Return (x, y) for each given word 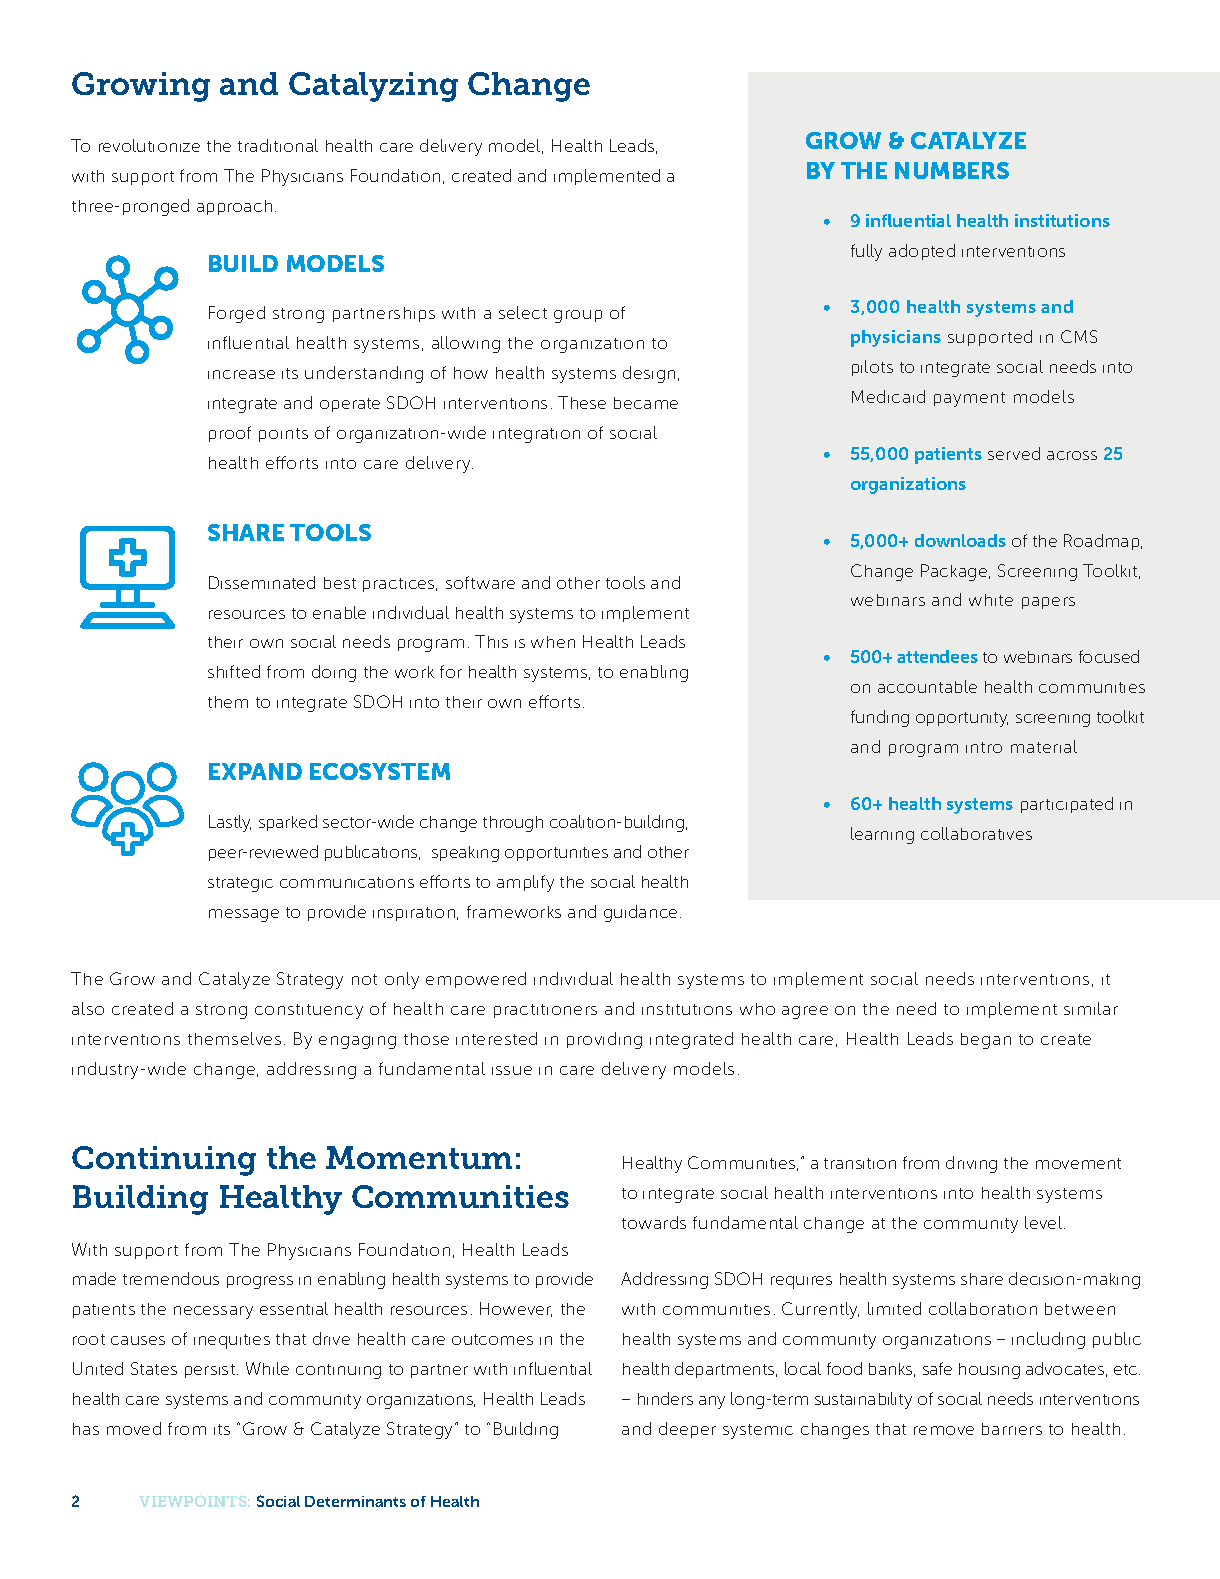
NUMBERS (952, 170)
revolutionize (149, 145)
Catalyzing (373, 87)
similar (1091, 1008)
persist (211, 1371)
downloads (960, 540)
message (244, 915)
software (480, 582)
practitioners (545, 1011)
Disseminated (262, 582)
